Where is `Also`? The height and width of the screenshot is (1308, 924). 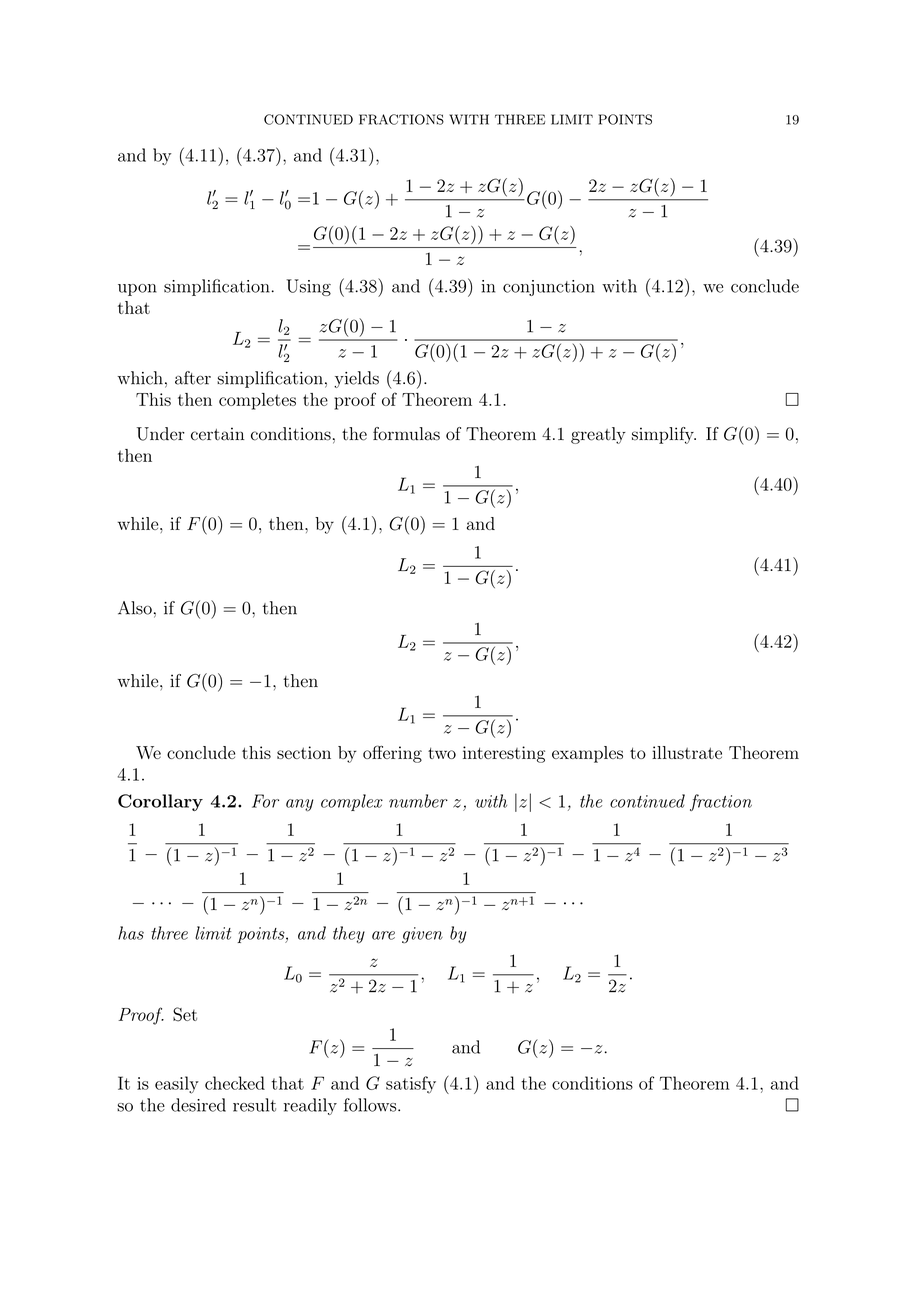 Also is located at coordinates (135, 608).
